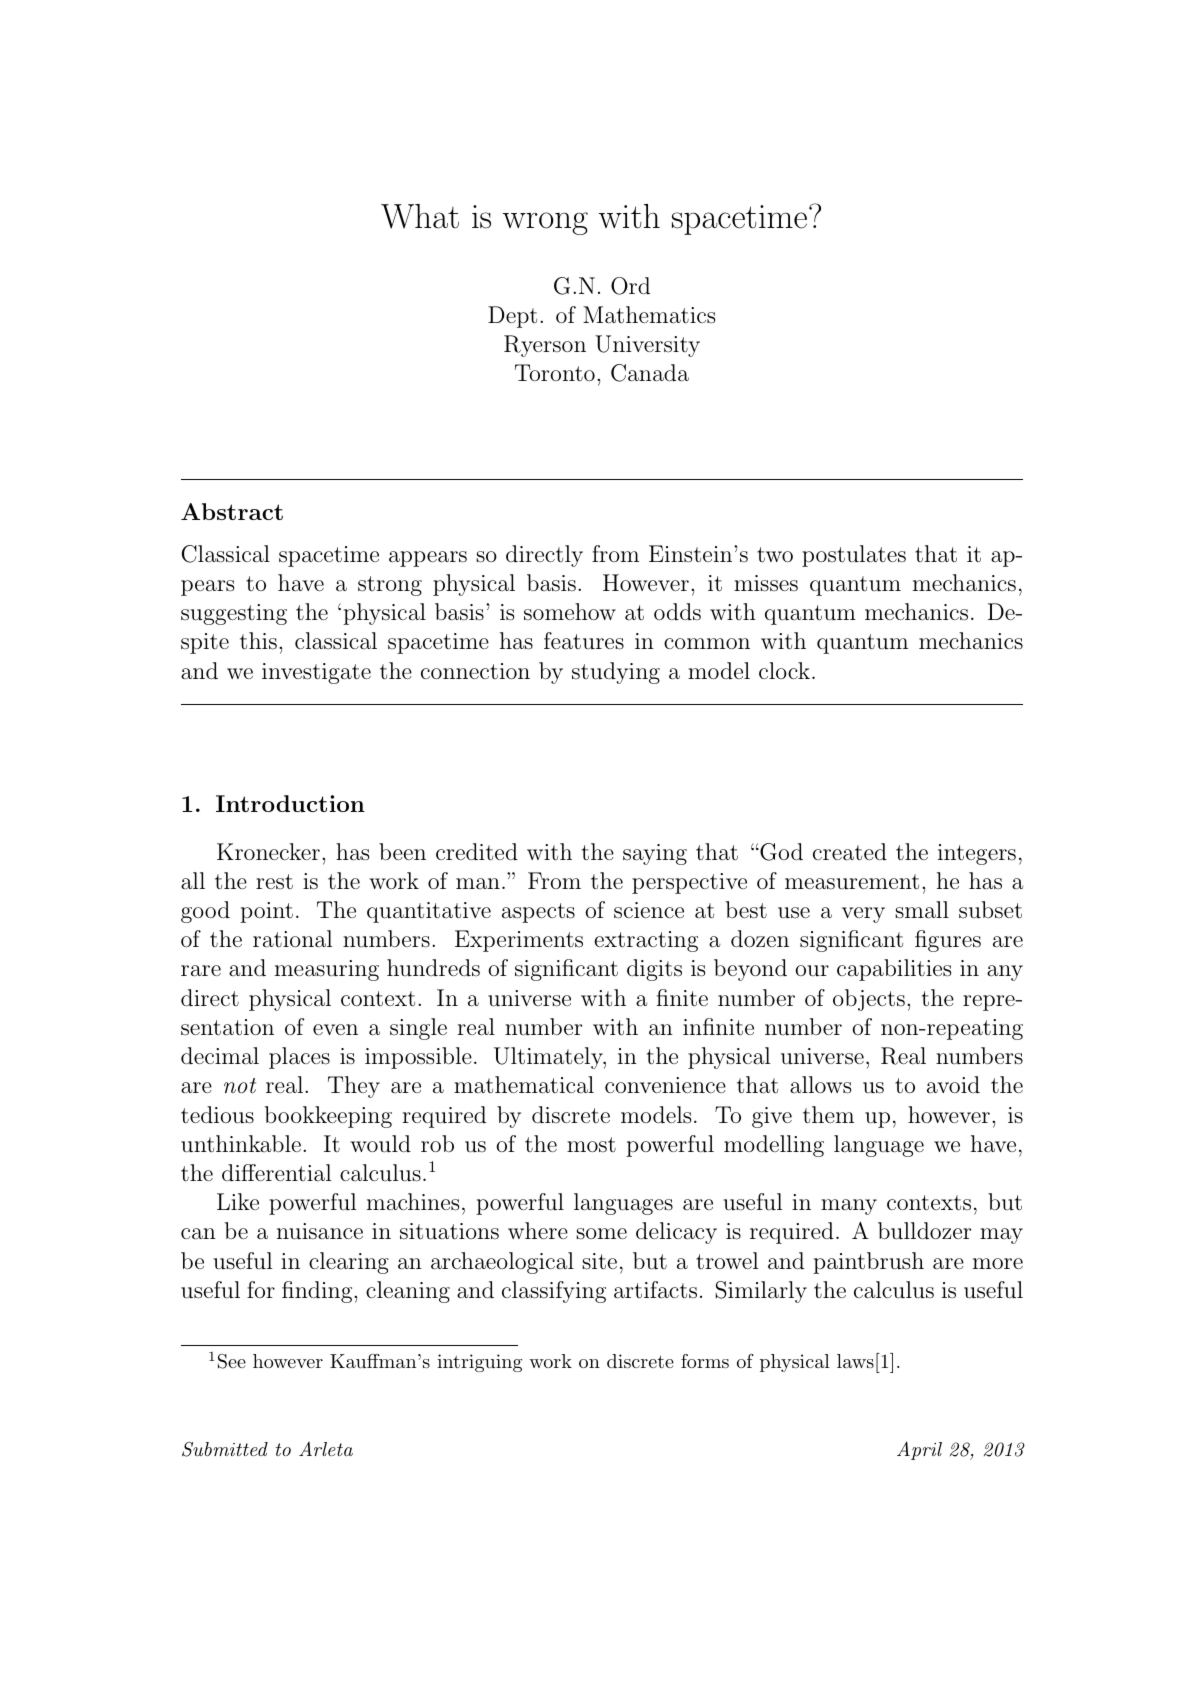  Describe the element at coordinates (869, 1000) in the screenshot. I see `objects` at that location.
